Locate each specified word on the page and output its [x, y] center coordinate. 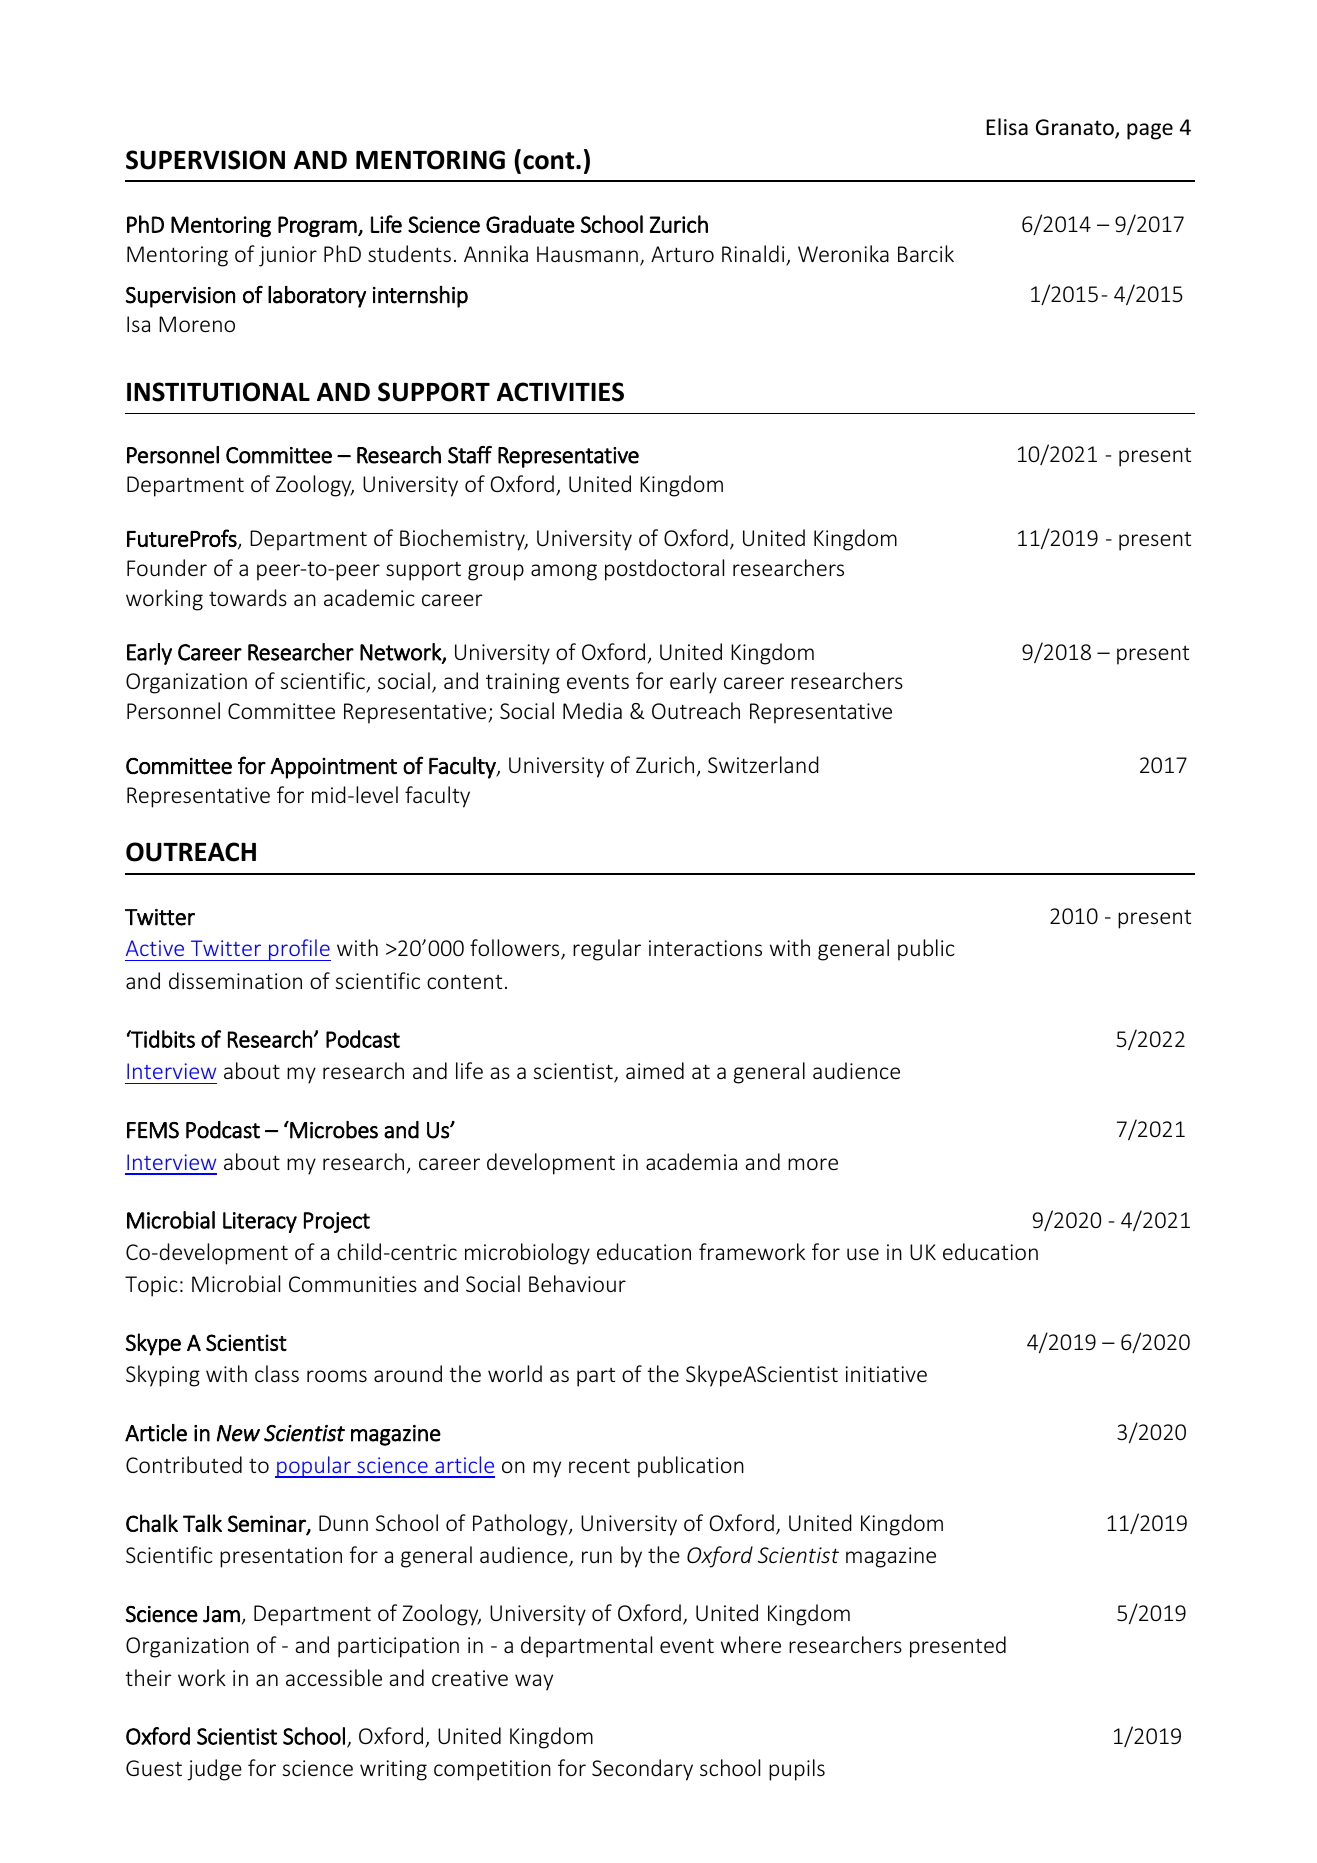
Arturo [682, 254]
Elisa [1007, 126]
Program [318, 226]
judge [214, 1770]
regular [607, 950]
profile [299, 950]
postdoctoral [664, 570]
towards [248, 597]
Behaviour [577, 1283]
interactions [705, 948]
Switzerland [763, 764]
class [277, 1373]
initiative [886, 1374]
